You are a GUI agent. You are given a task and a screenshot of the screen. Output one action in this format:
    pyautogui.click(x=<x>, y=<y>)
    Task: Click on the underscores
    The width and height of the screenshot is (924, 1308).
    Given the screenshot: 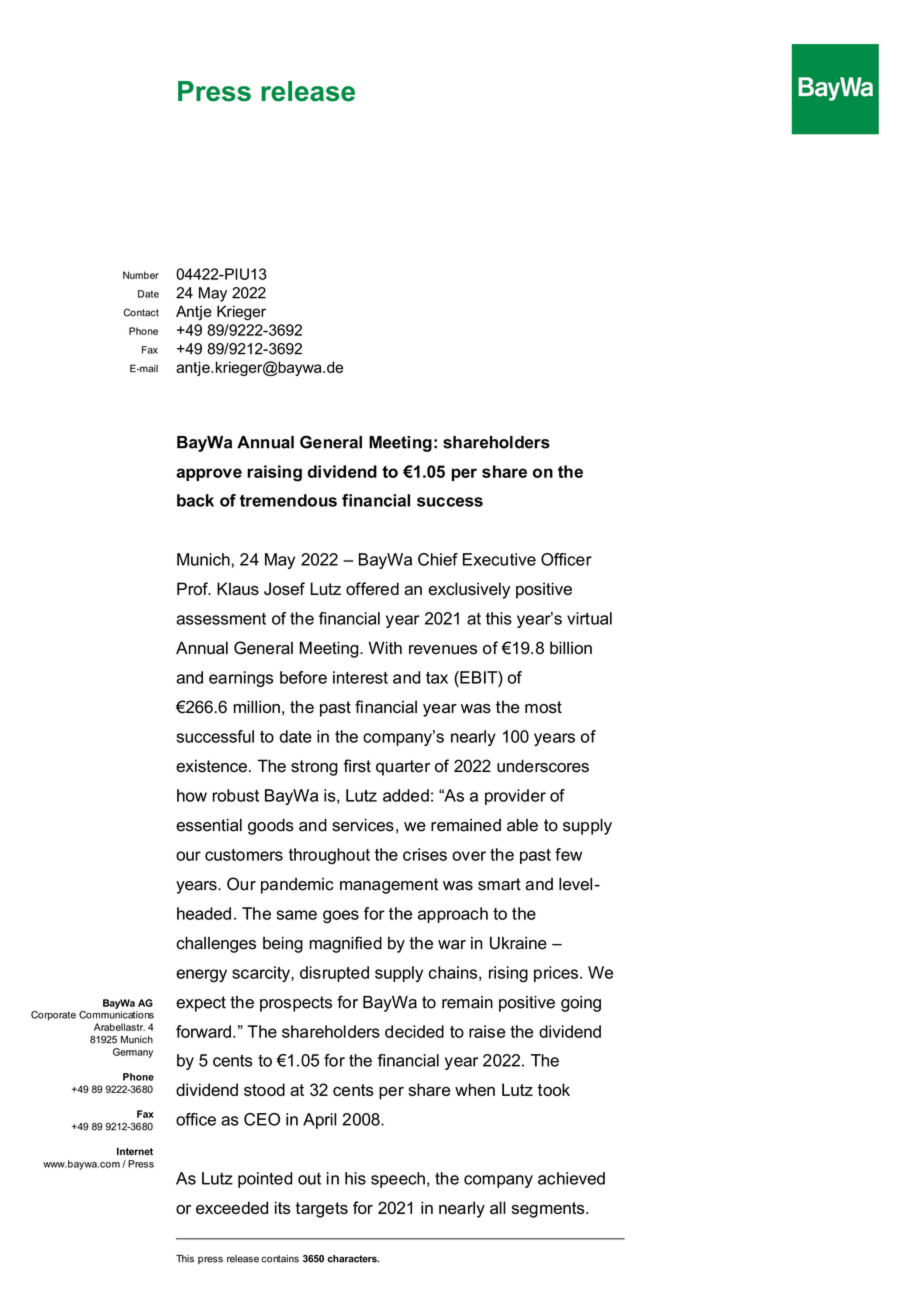 What is the action you would take?
    pyautogui.click(x=543, y=766)
